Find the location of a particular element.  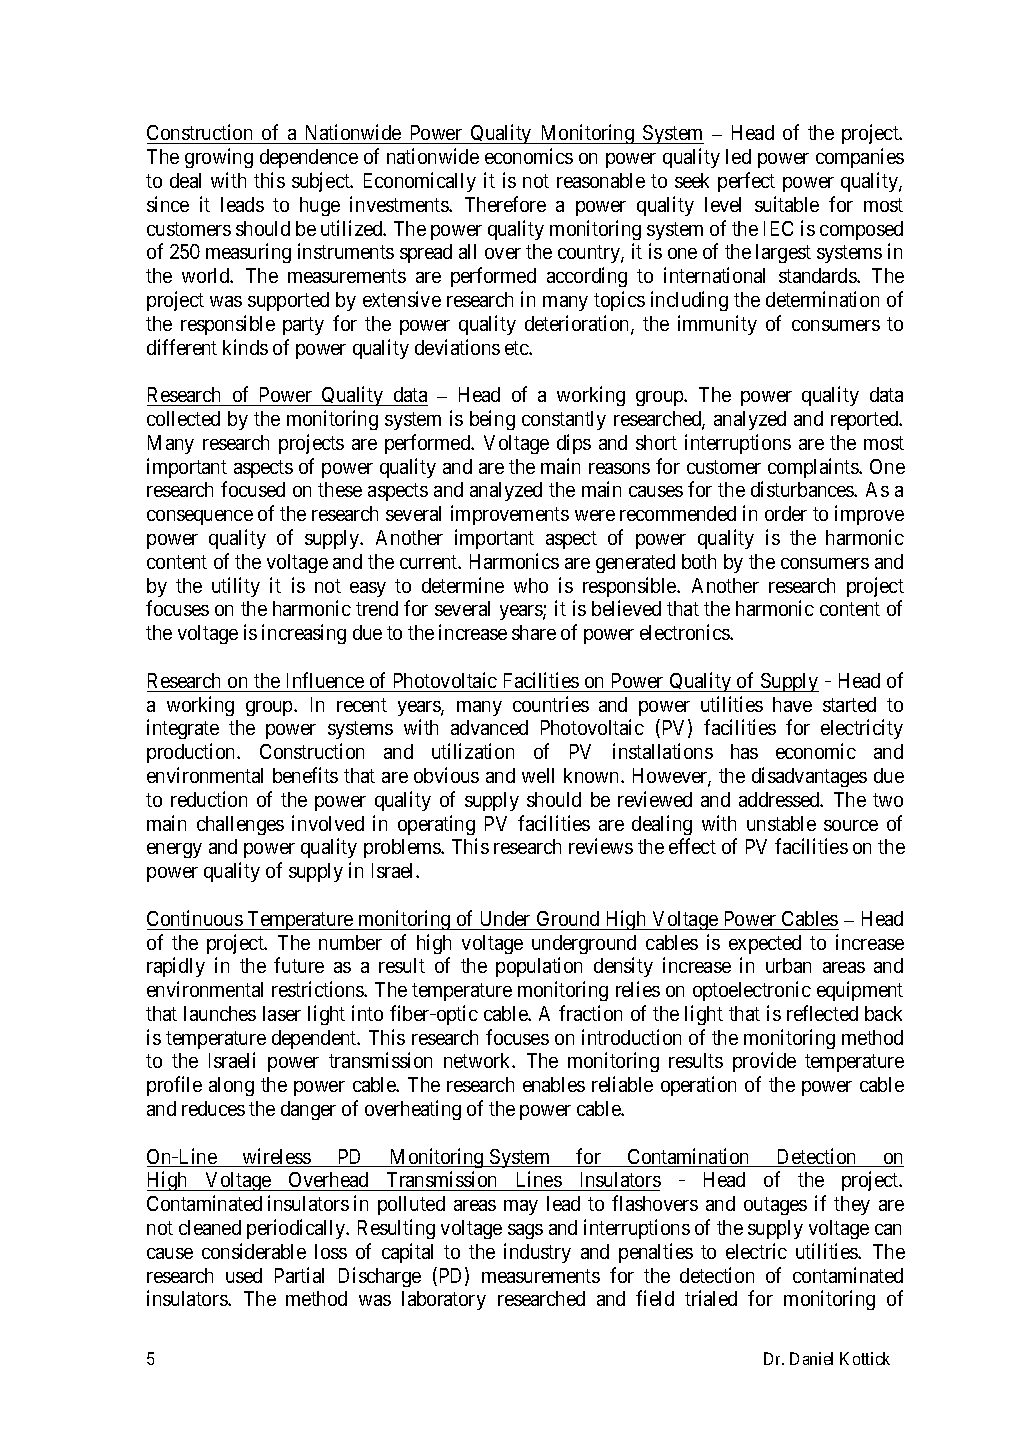

Partial is located at coordinates (299, 1275).
